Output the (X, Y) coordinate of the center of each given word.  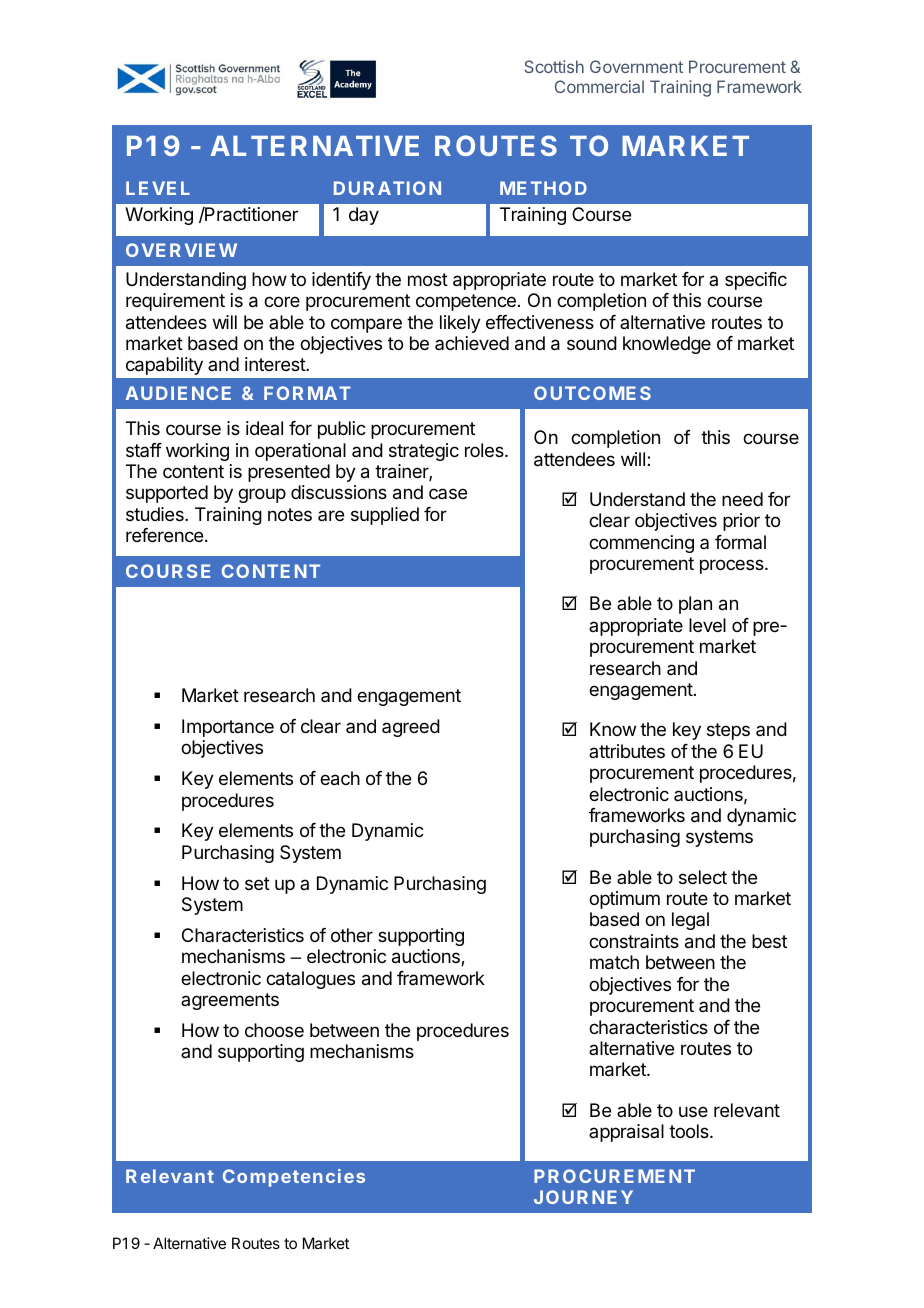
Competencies (294, 1178)
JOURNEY (583, 1197)
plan (695, 605)
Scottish (554, 66)
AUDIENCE (178, 393)
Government (636, 66)
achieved (472, 343)
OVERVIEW (181, 250)
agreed (411, 728)
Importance (228, 728)
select (703, 877)
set (257, 883)
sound (592, 343)
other (352, 935)
